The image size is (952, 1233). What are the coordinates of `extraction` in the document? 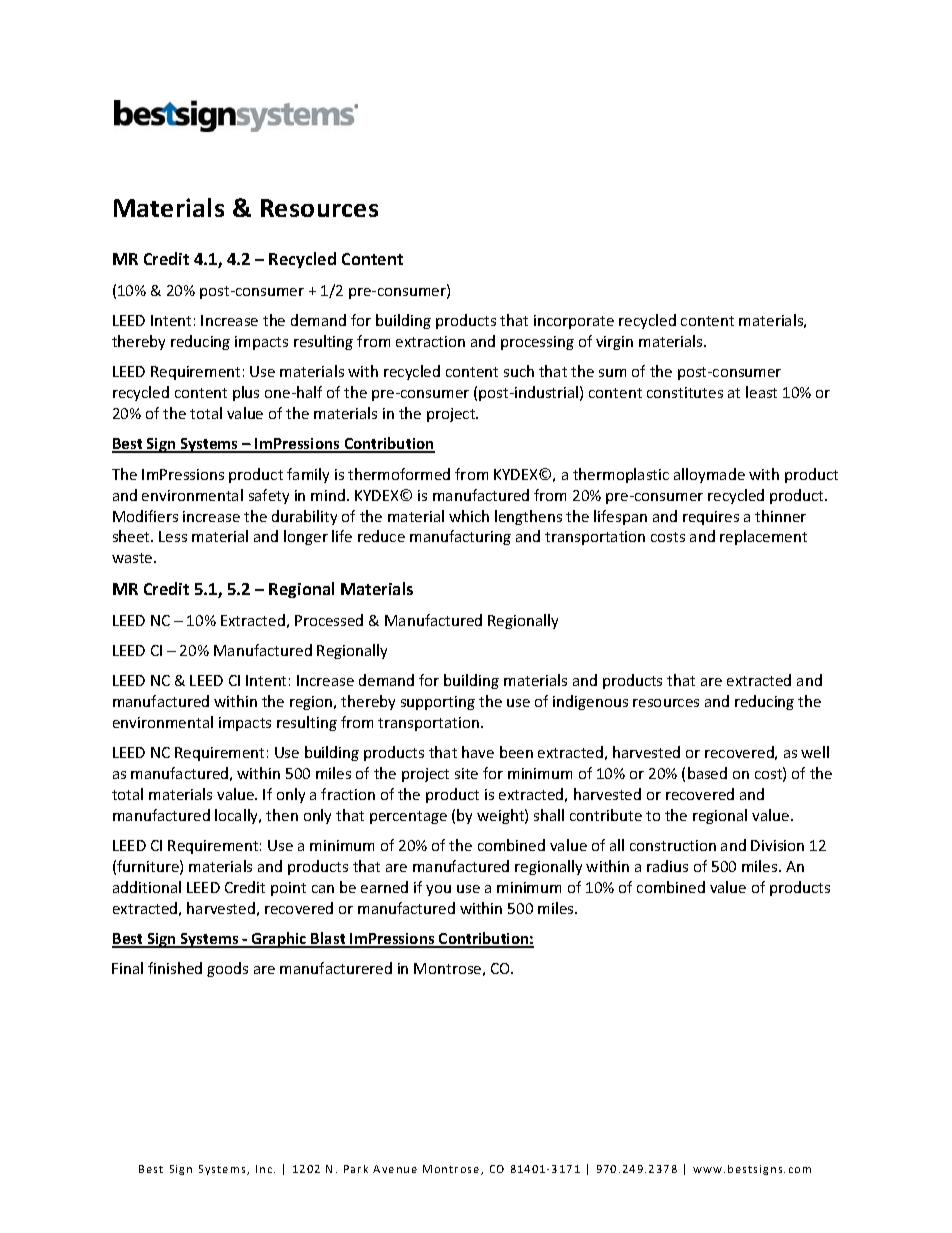 It's located at (430, 341).
